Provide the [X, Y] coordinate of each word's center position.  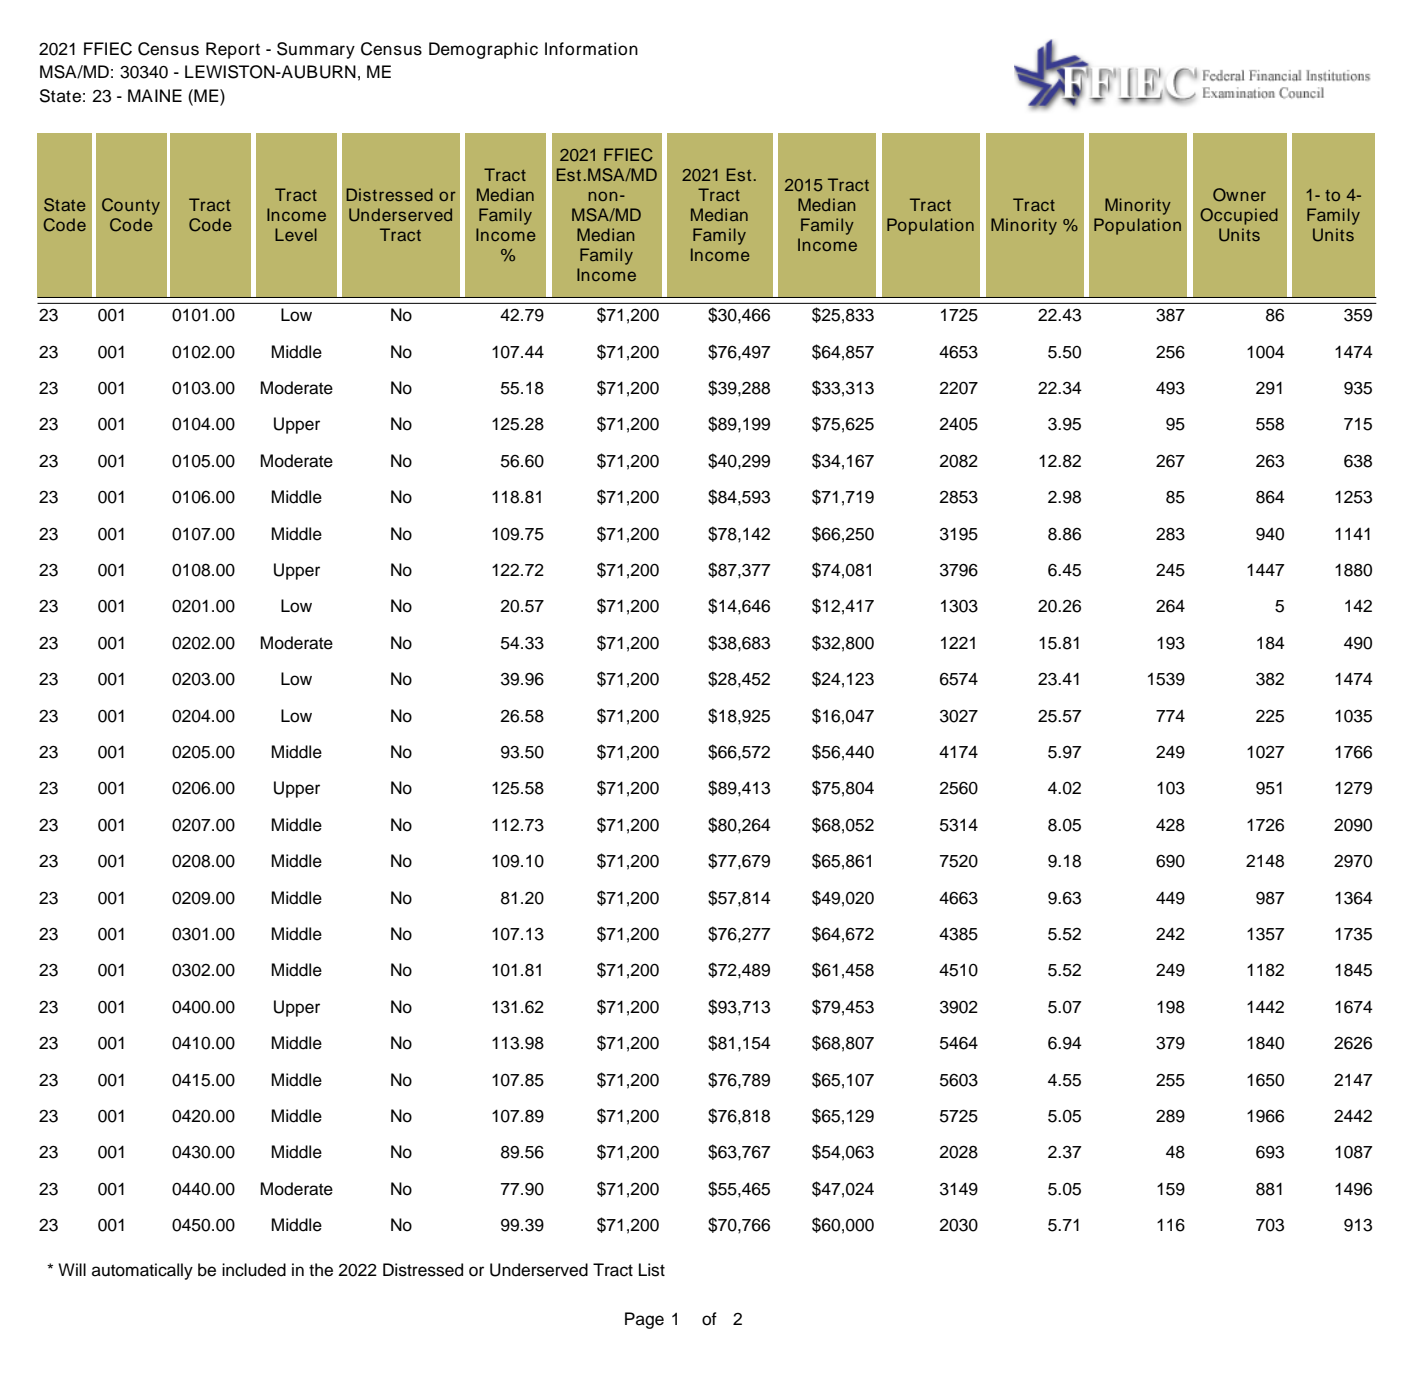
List [652, 1270]
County [131, 206]
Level [296, 234]
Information [591, 49]
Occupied [1239, 216]
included [254, 1270]
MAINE [155, 95]
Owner [1239, 195]
